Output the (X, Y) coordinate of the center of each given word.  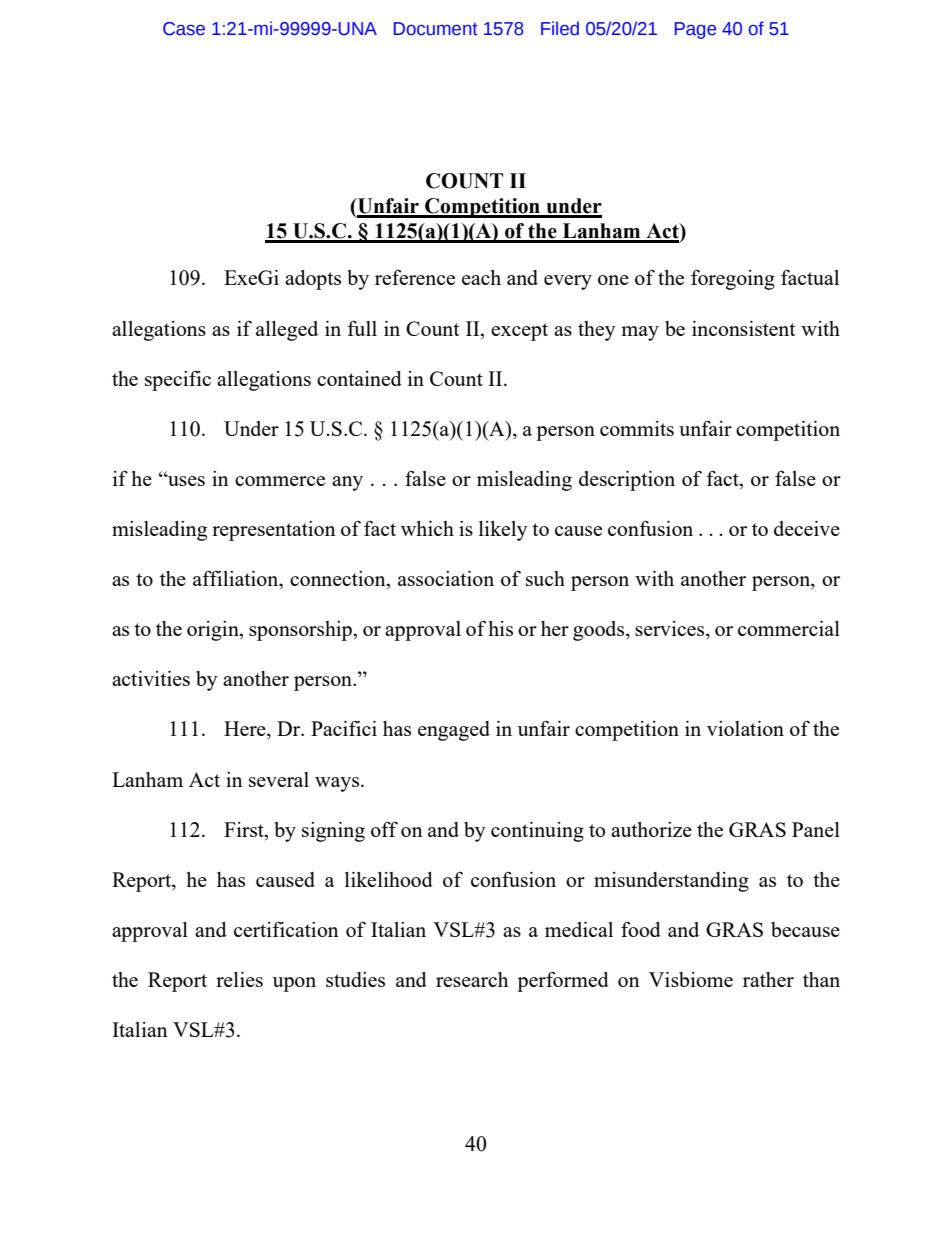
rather (768, 979)
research (472, 979)
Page (695, 30)
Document (436, 29)
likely (503, 531)
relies (239, 979)
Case (184, 29)
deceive (807, 528)
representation (274, 531)
